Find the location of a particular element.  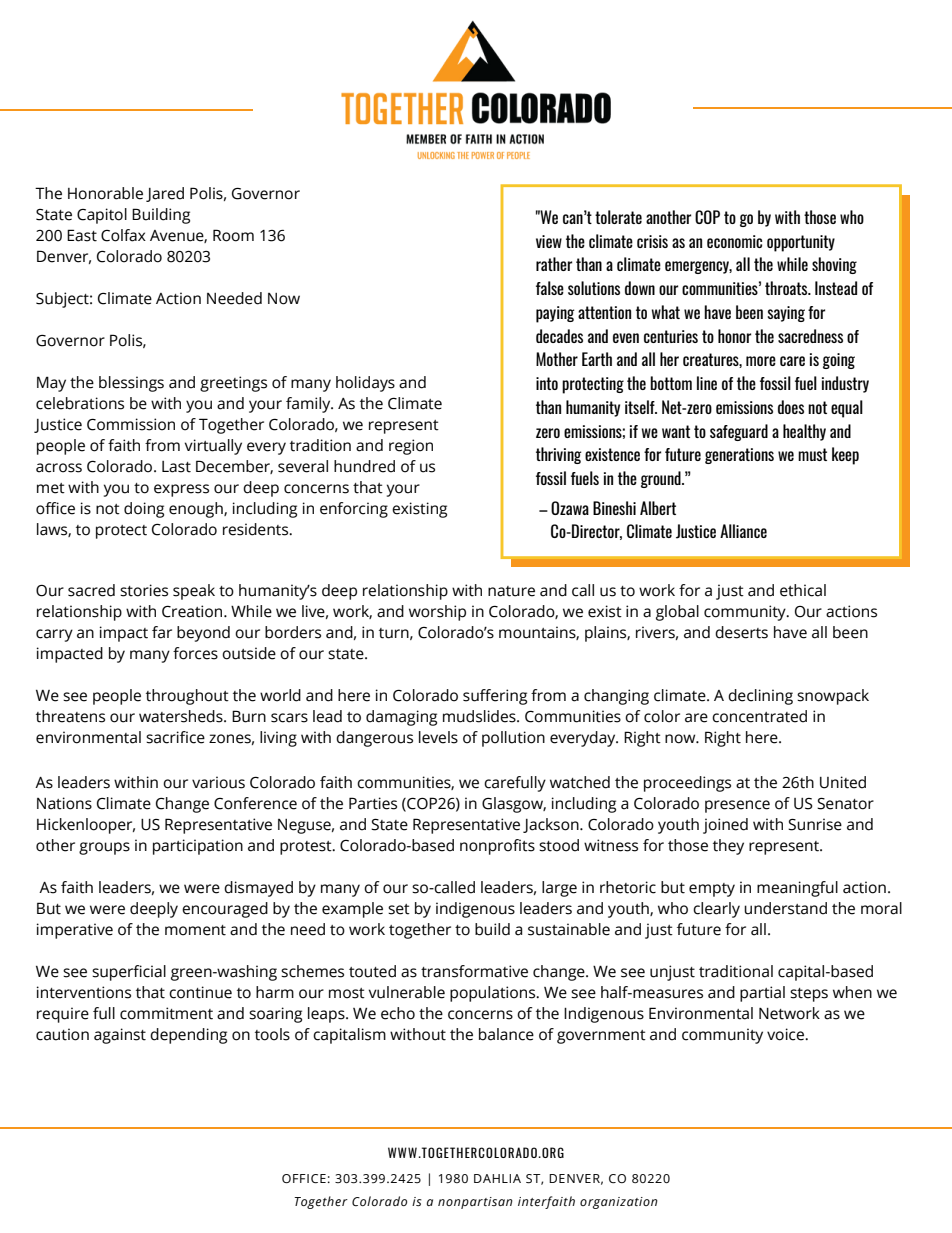

suffering is located at coordinates (495, 697).
